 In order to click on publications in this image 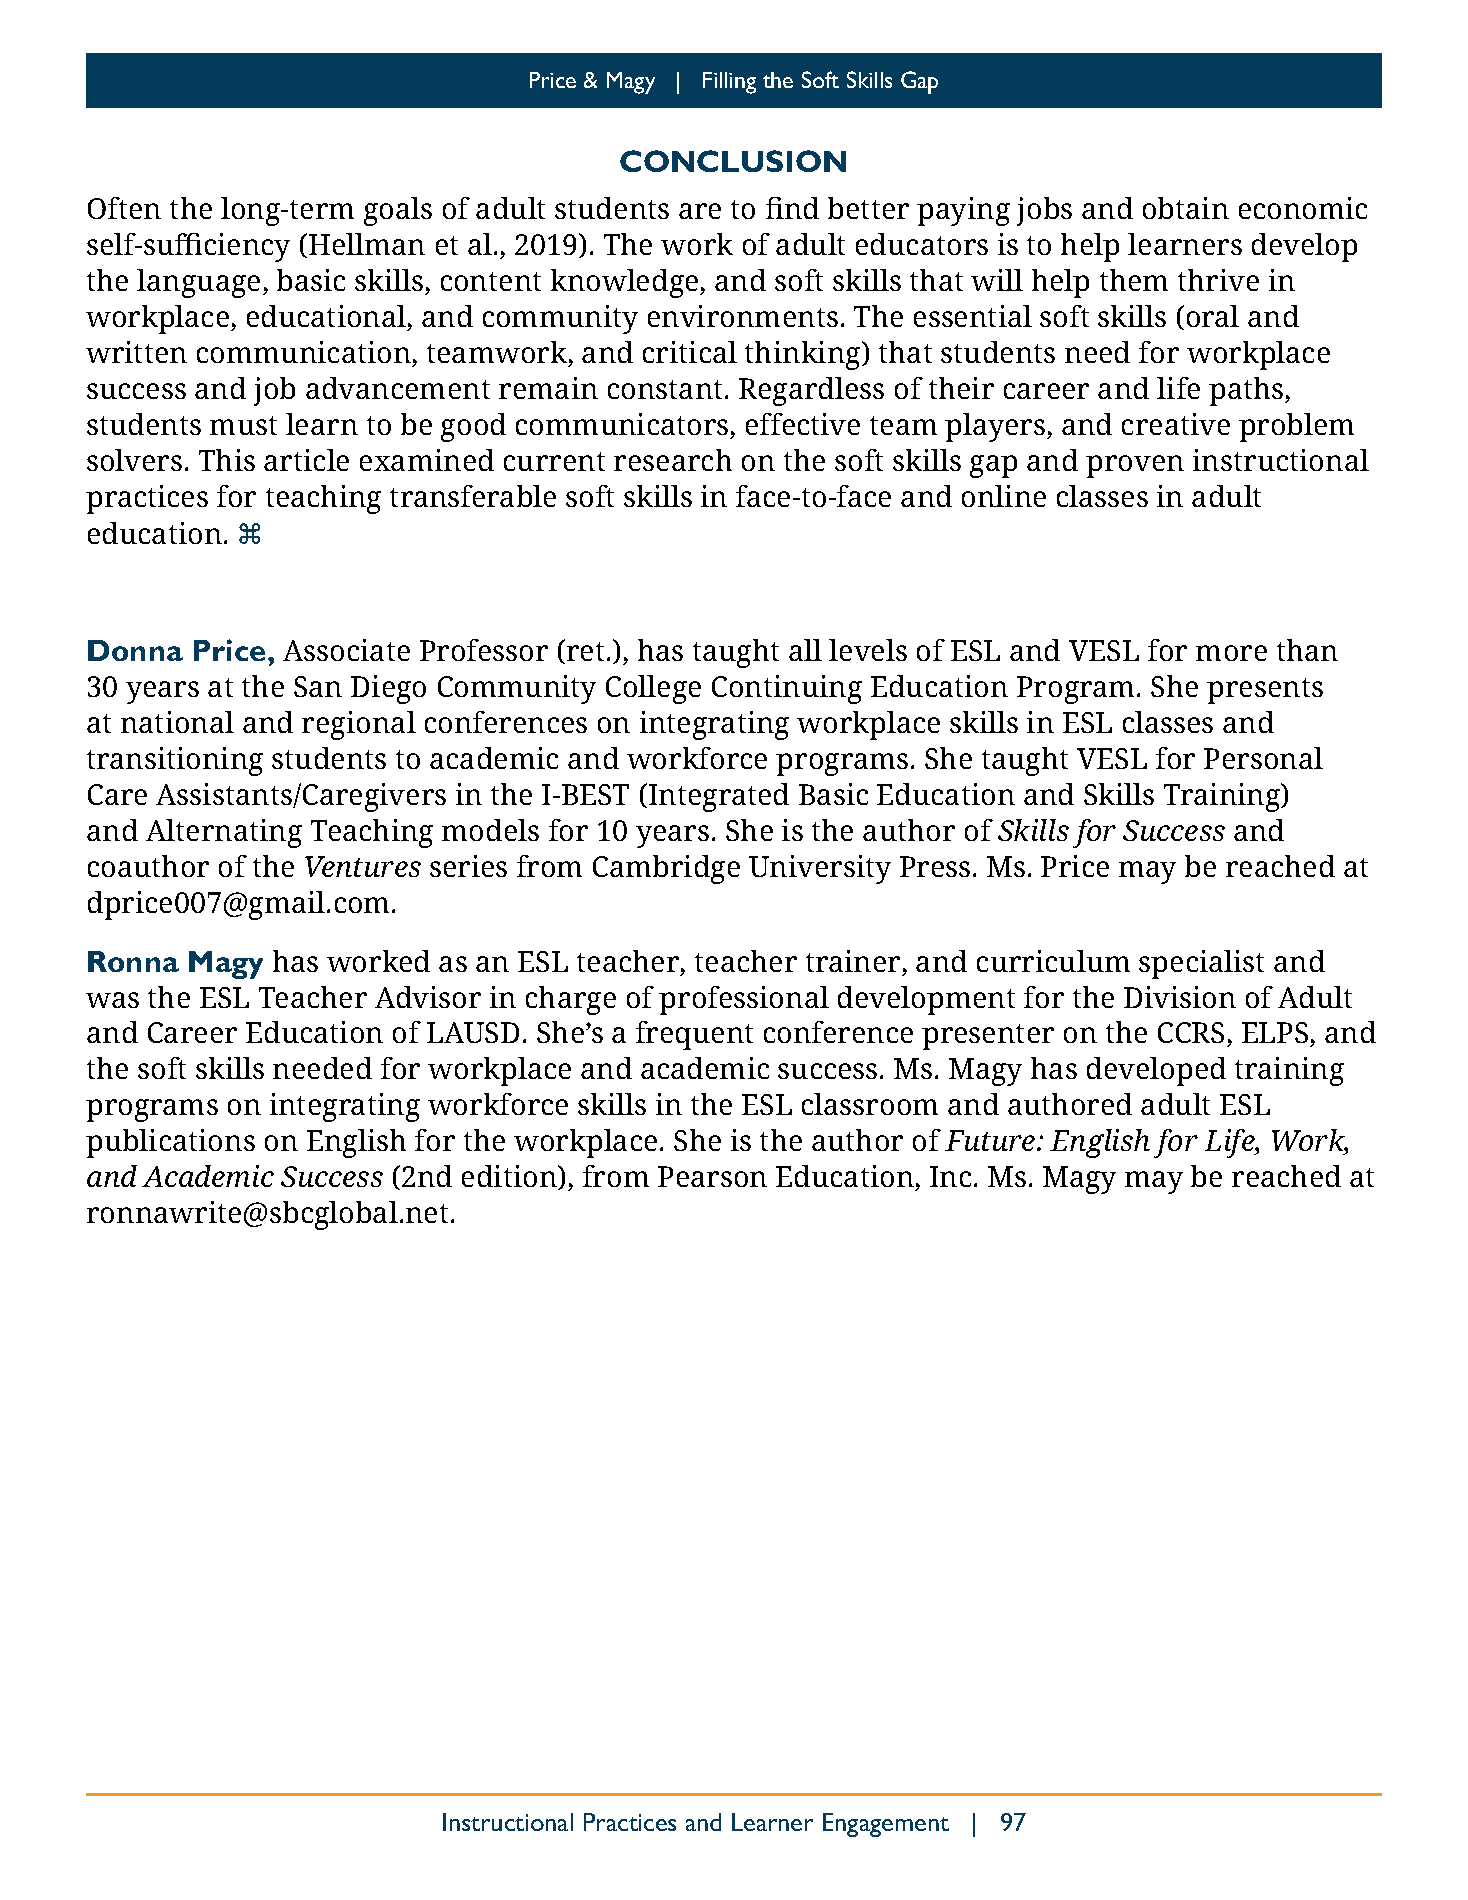, I will do `click(170, 1143)`.
